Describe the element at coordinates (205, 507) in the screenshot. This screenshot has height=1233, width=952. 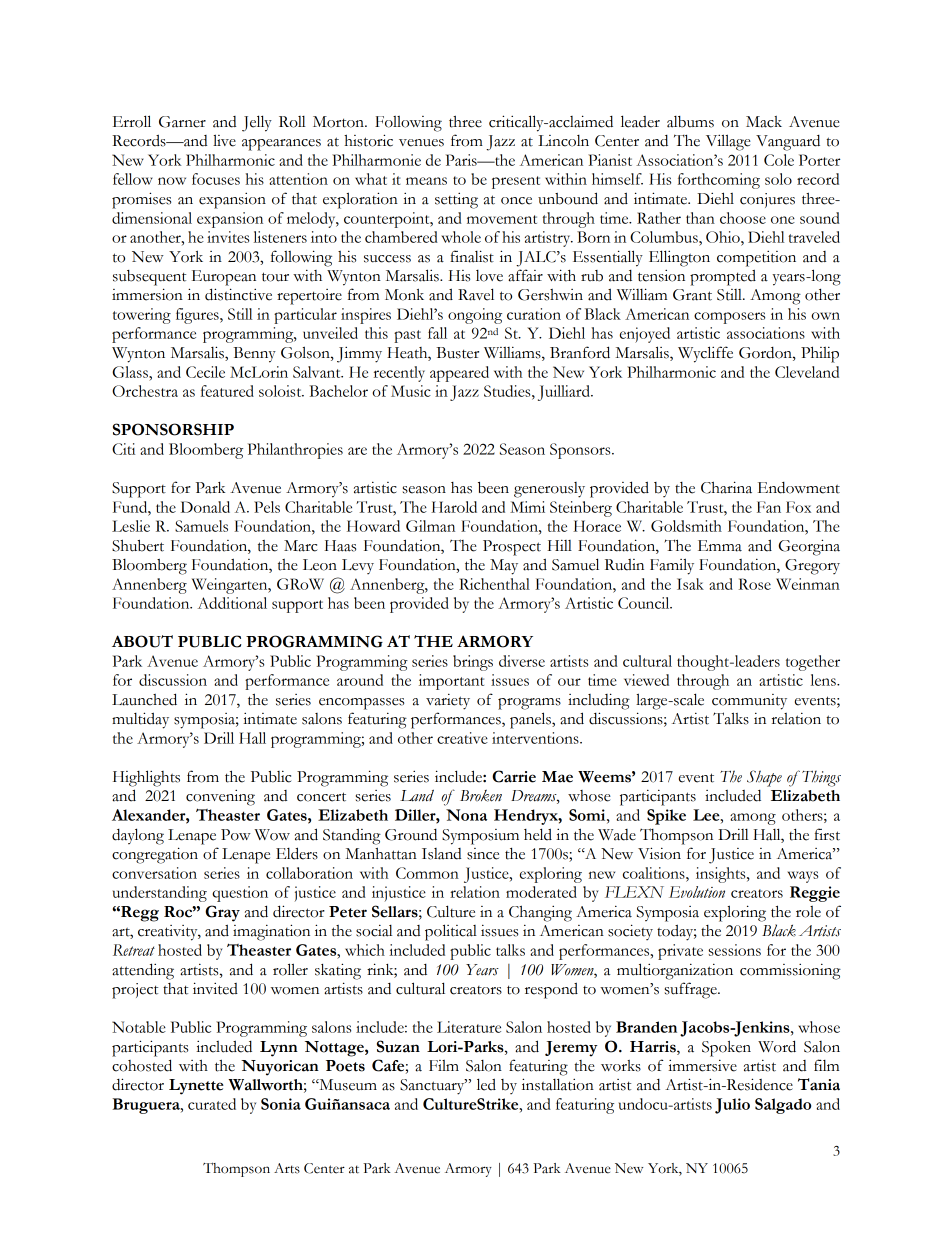
I see `Donald` at that location.
